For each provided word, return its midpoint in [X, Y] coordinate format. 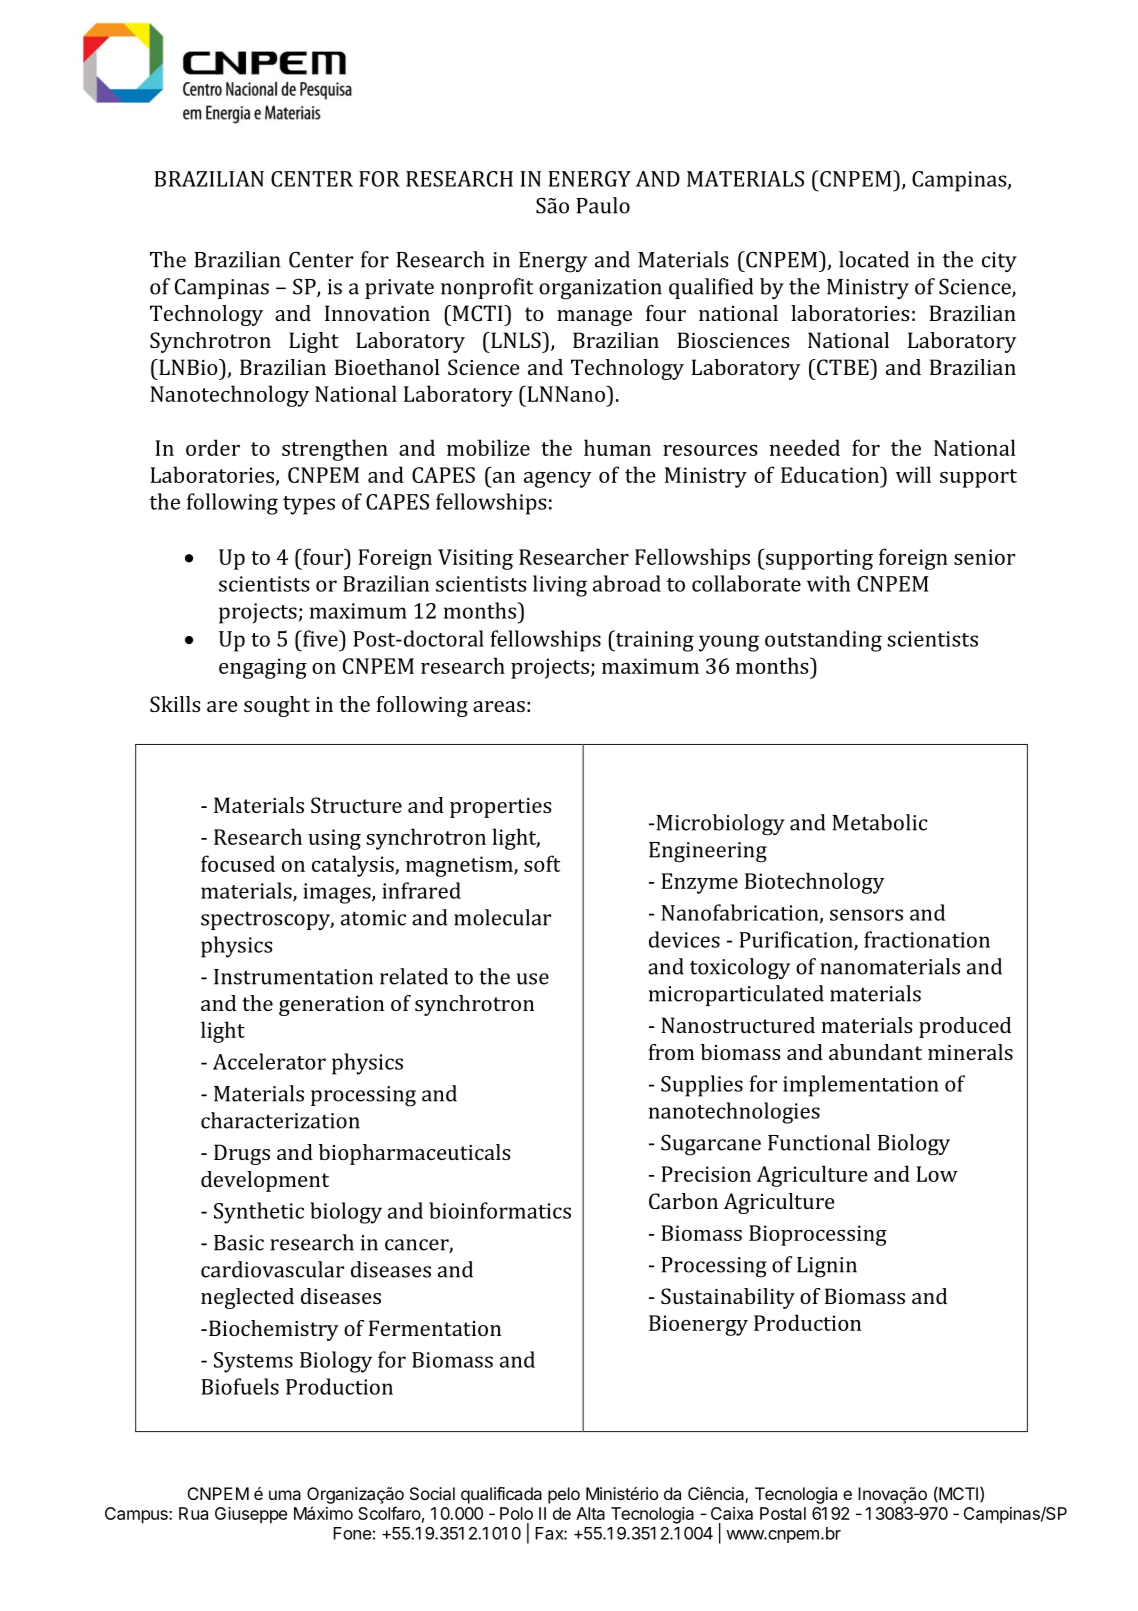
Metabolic [879, 822]
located [874, 259]
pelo [564, 1495]
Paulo [603, 205]
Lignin [827, 1267]
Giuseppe [251, 1515]
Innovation [377, 313]
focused [238, 863]
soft [542, 863]
